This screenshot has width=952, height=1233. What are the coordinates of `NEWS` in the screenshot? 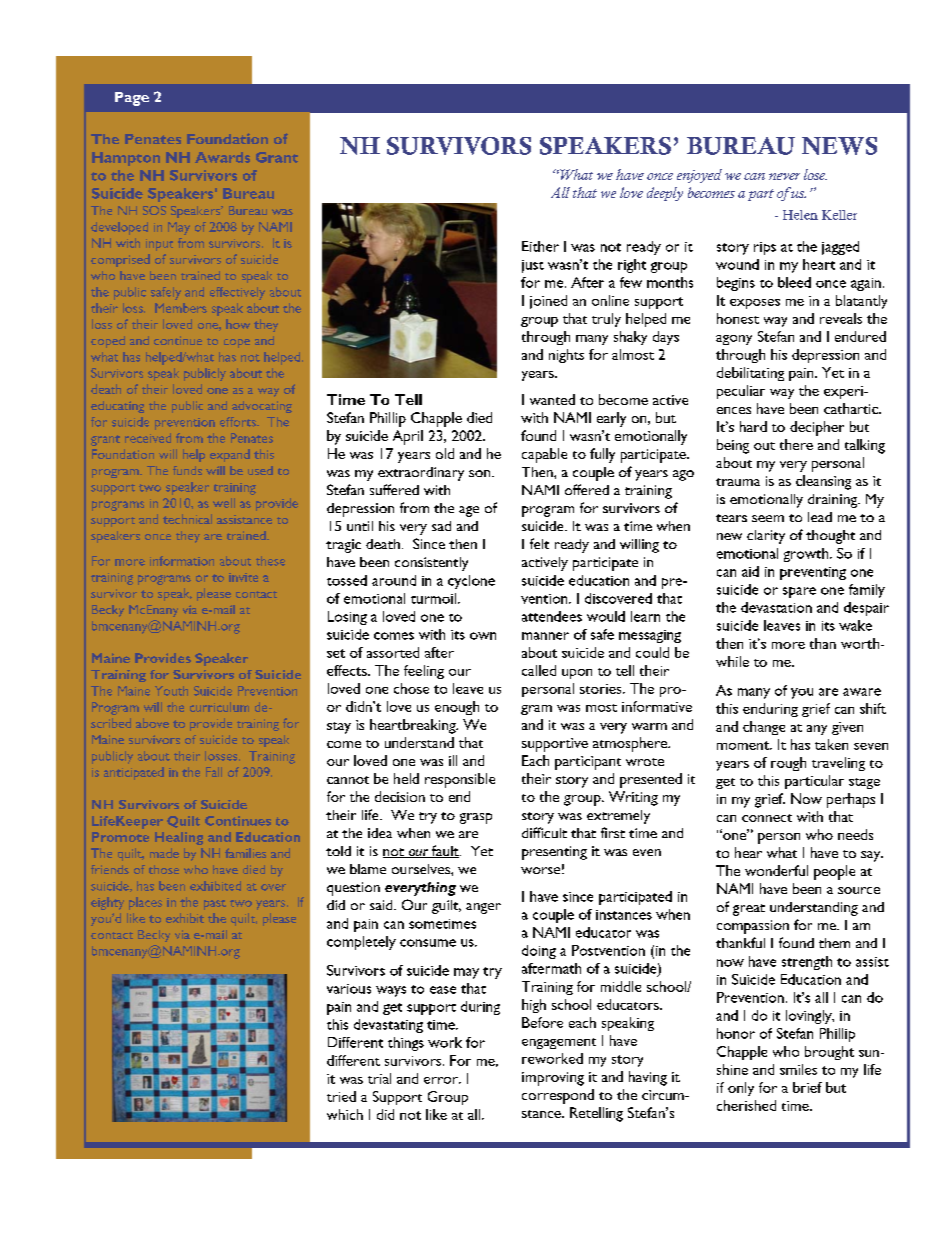 It's located at (839, 146).
